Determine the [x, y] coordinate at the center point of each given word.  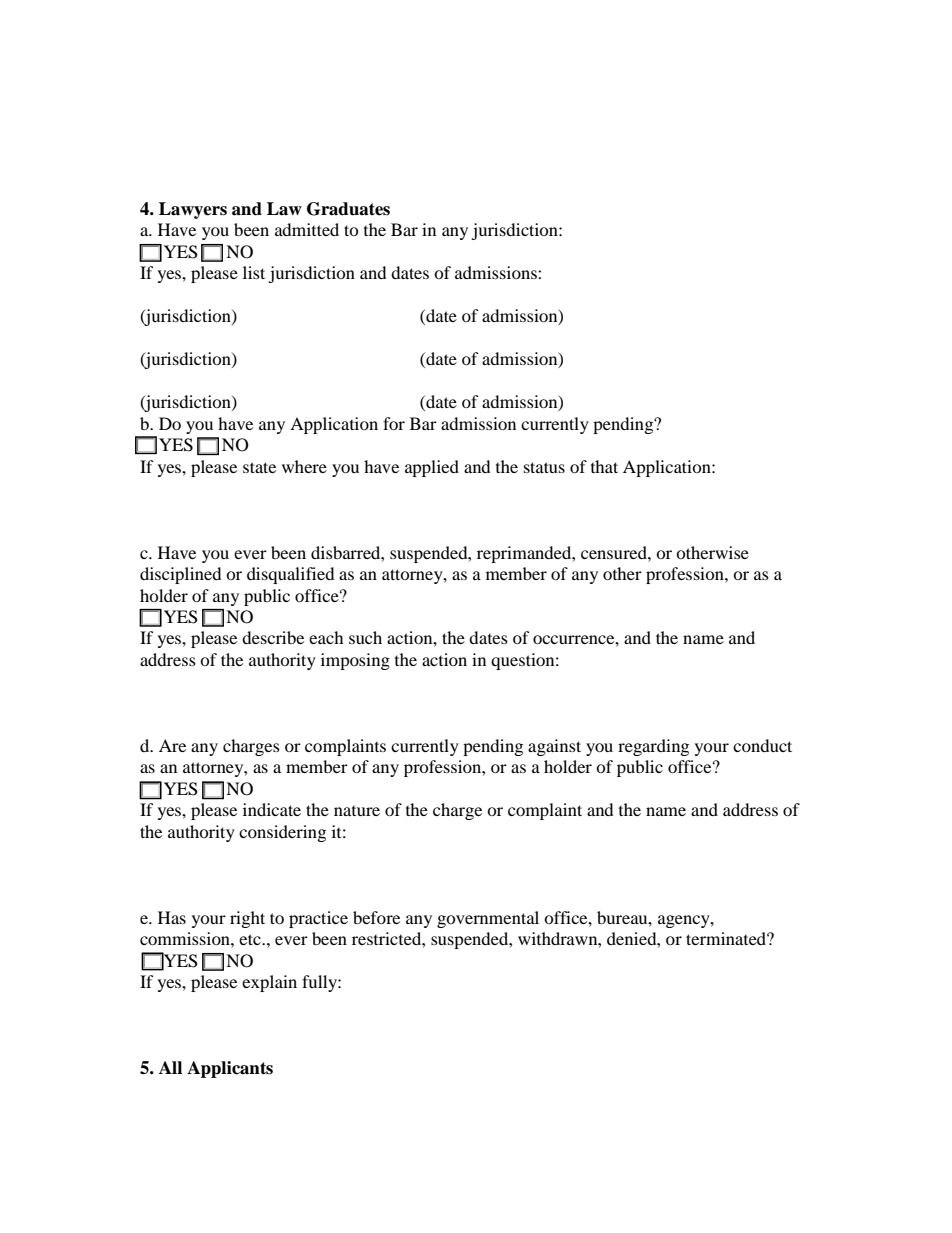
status [544, 467]
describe [273, 637]
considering [282, 833]
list [254, 272]
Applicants [230, 1069]
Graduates [348, 209]
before [376, 917]
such [365, 637]
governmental [488, 919]
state [259, 467]
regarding [653, 747]
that [604, 466]
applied [432, 468]
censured [615, 552]
